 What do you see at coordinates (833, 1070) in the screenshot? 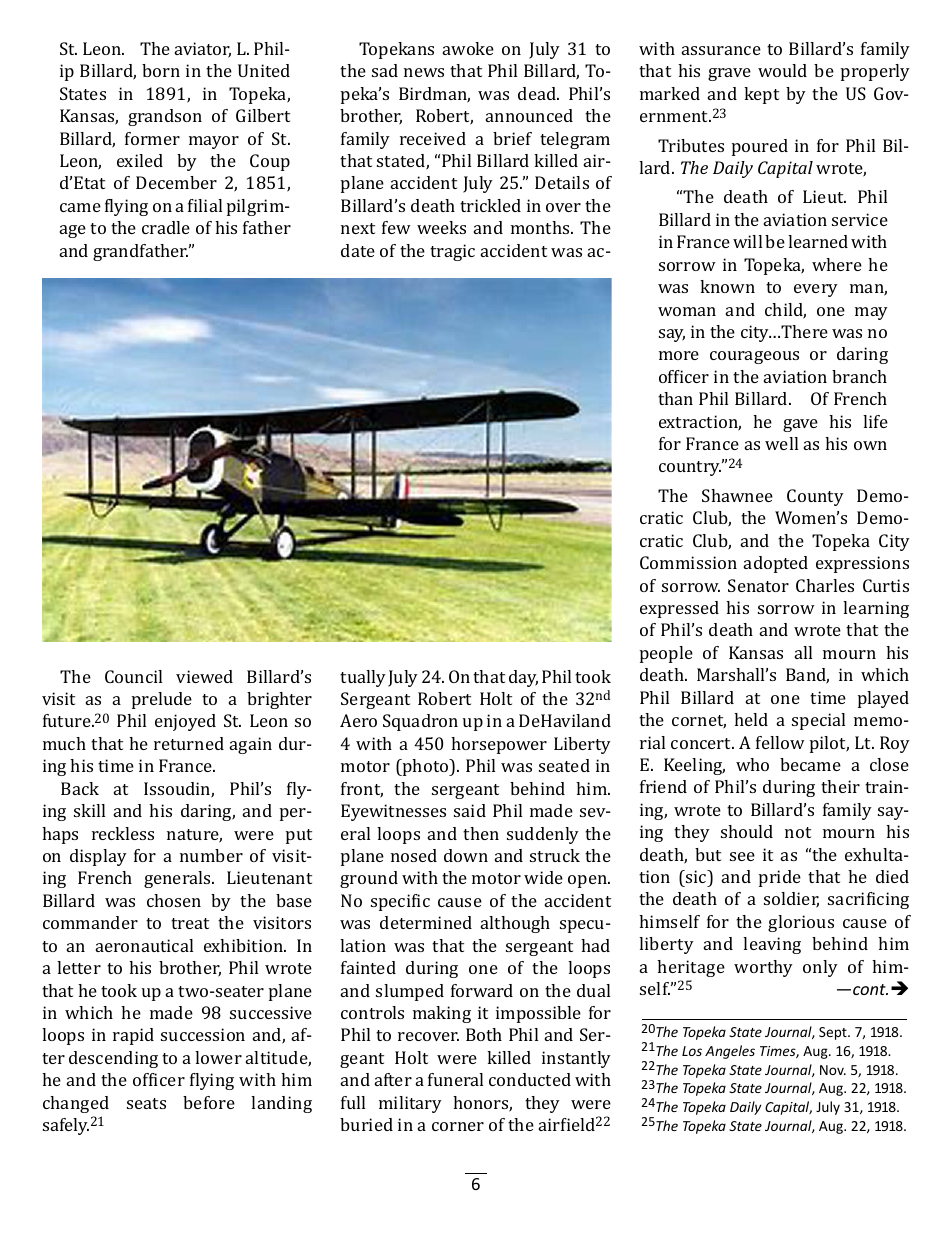
I see `Nov` at bounding box center [833, 1070].
